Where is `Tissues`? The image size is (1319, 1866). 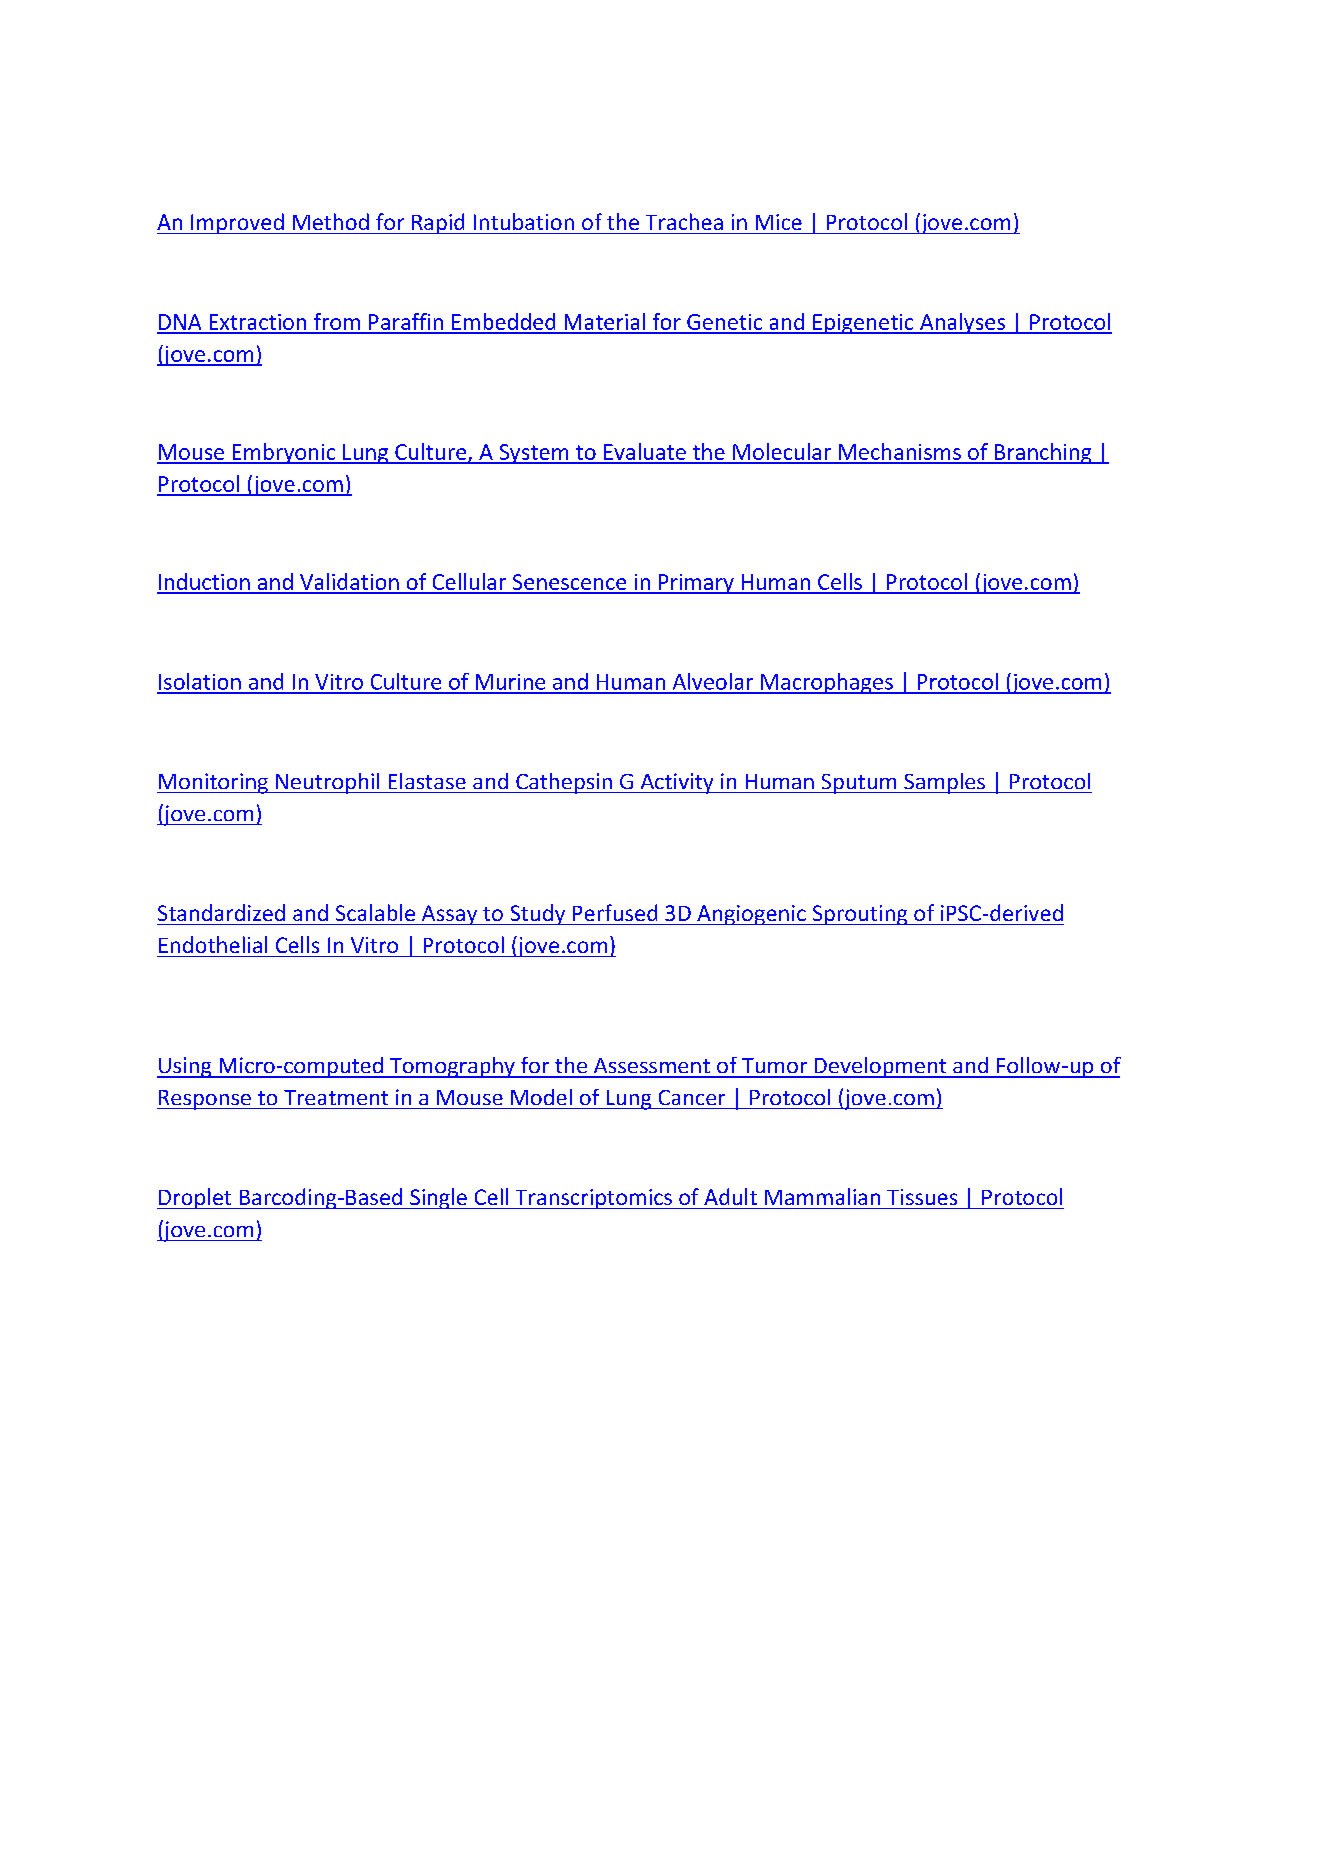
Tissues is located at coordinates (922, 1197).
